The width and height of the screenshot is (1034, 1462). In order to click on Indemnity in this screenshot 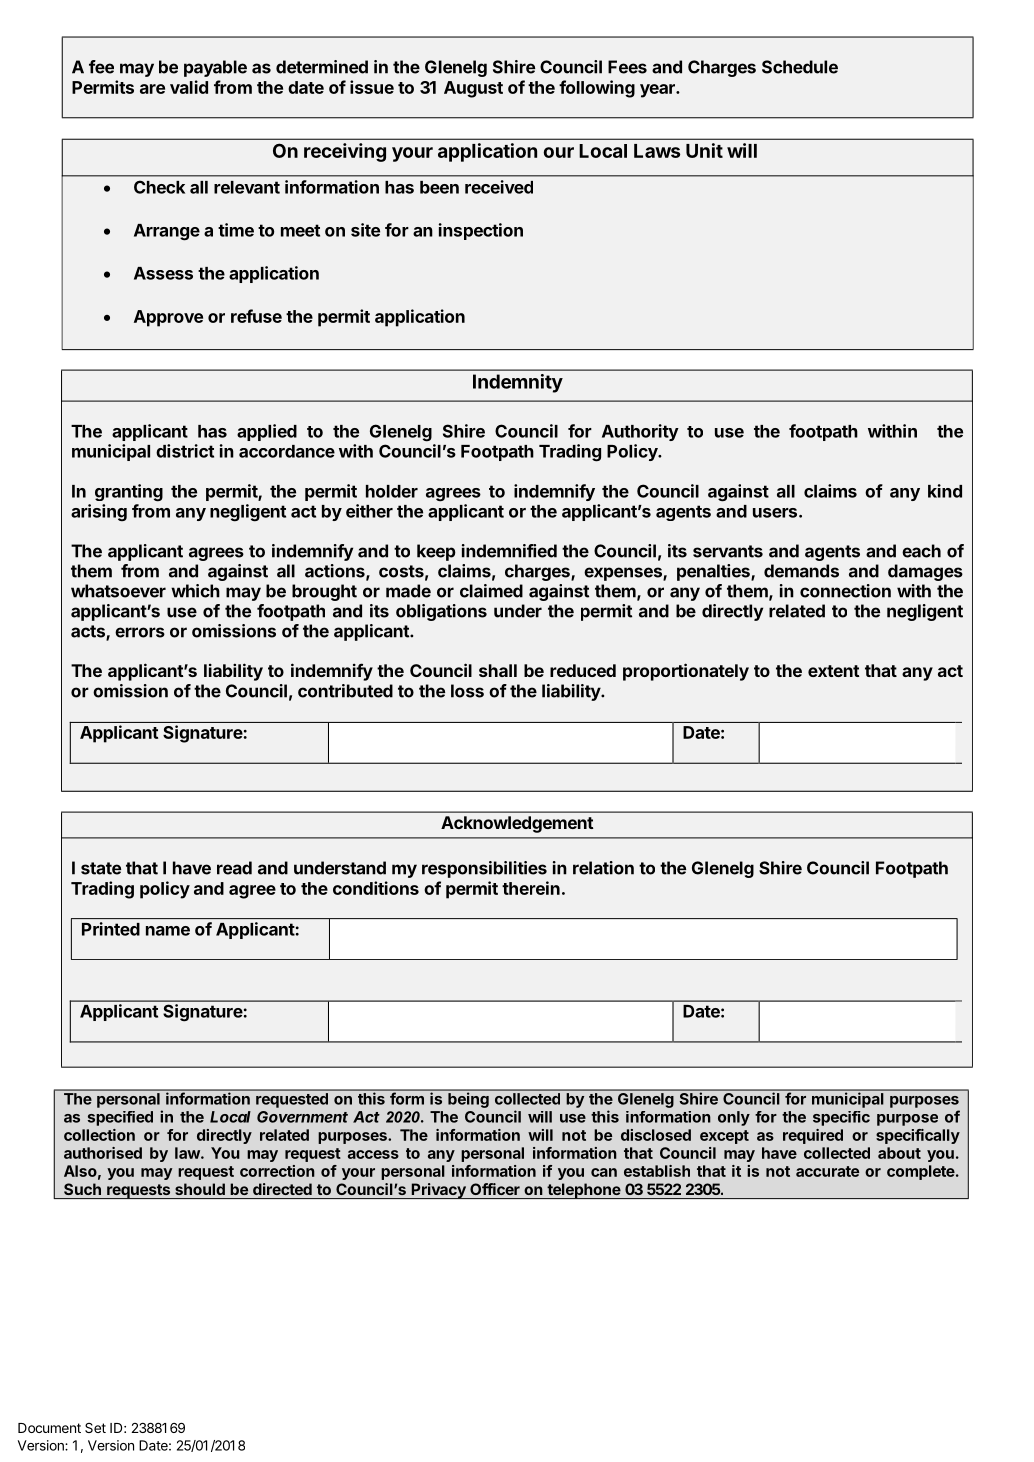, I will do `click(518, 383)`.
